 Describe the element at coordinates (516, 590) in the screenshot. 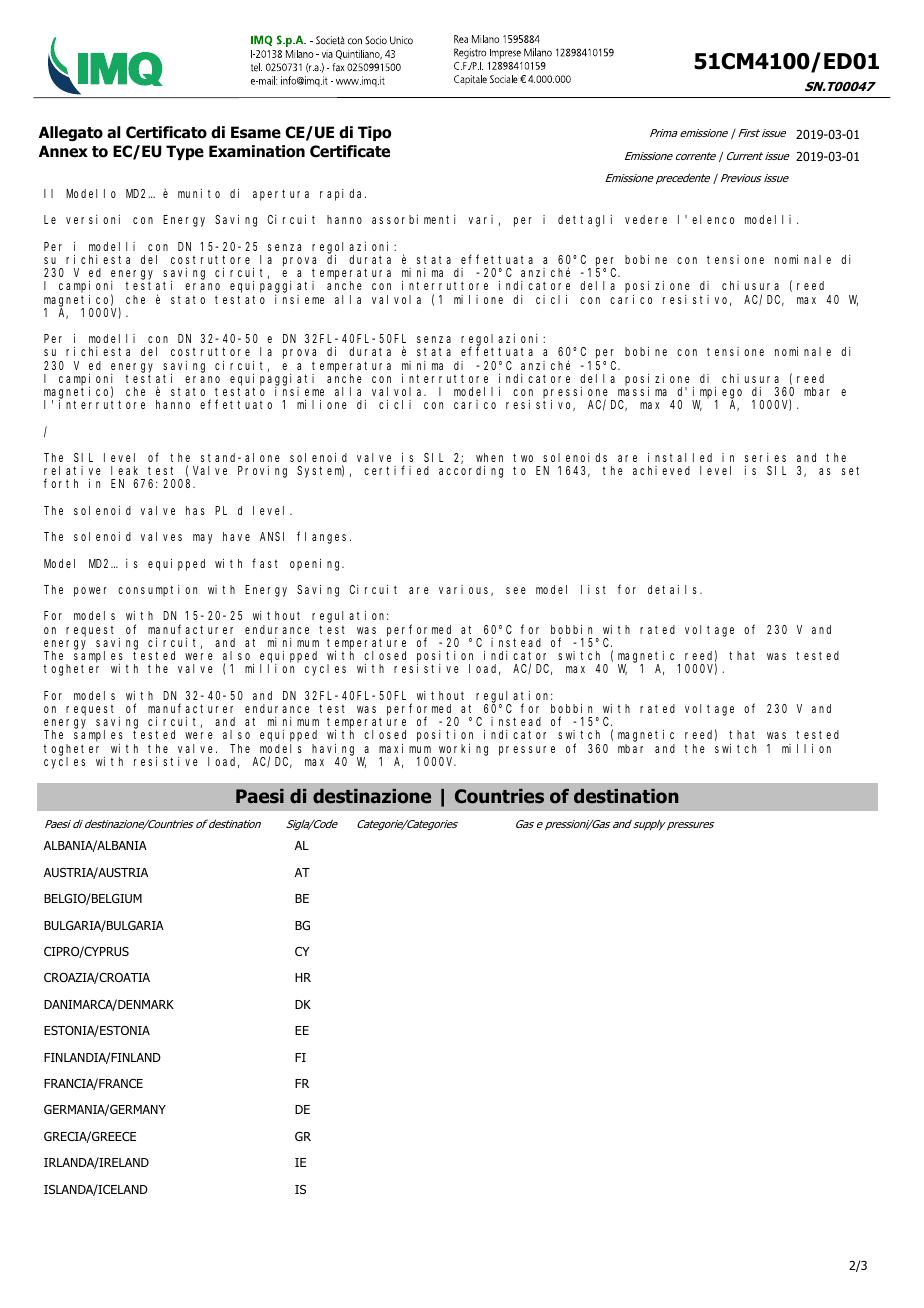

I see `see` at that location.
